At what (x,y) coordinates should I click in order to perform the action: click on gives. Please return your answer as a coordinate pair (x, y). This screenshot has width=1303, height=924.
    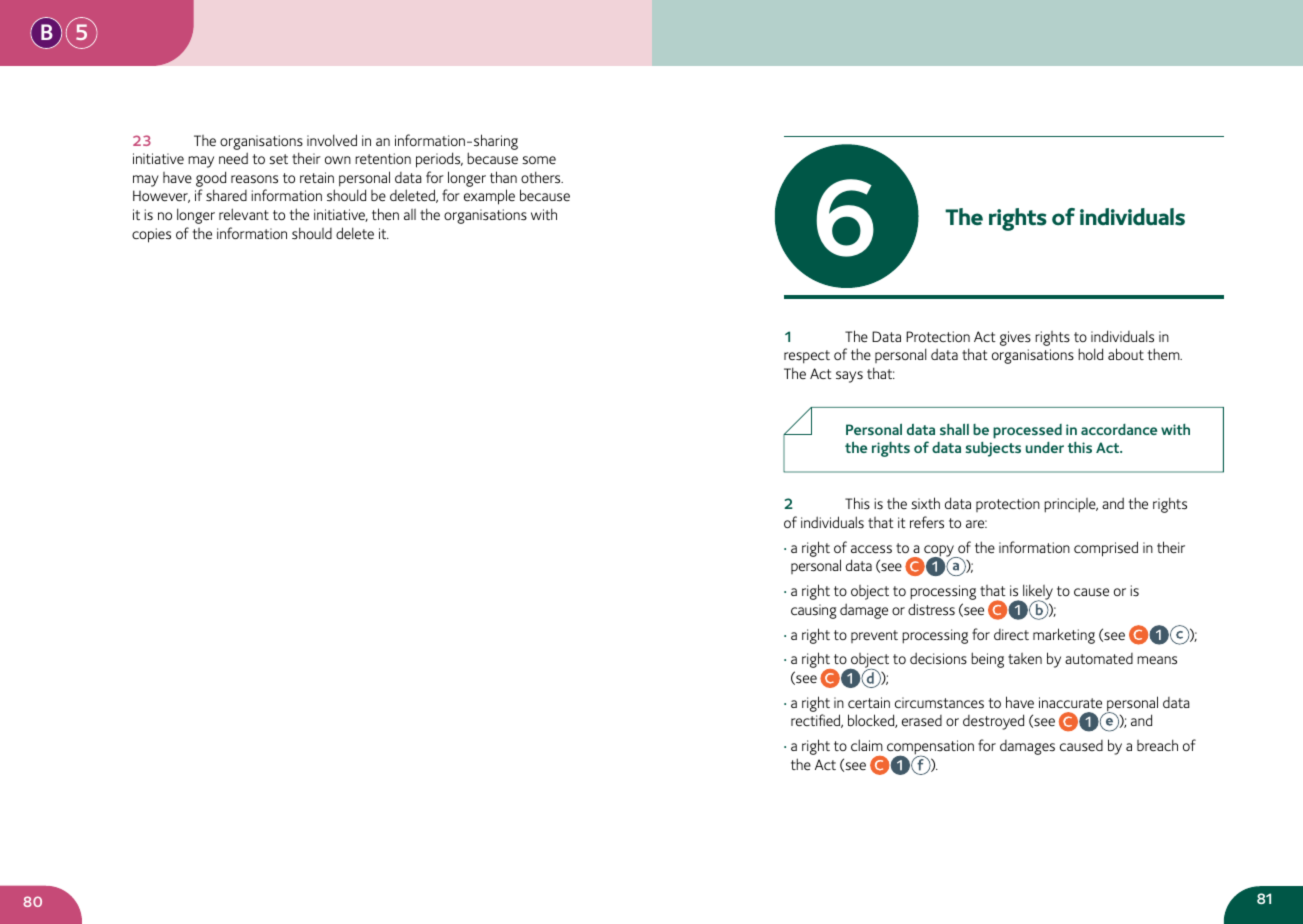
    Looking at the image, I should click on (1015, 338).
